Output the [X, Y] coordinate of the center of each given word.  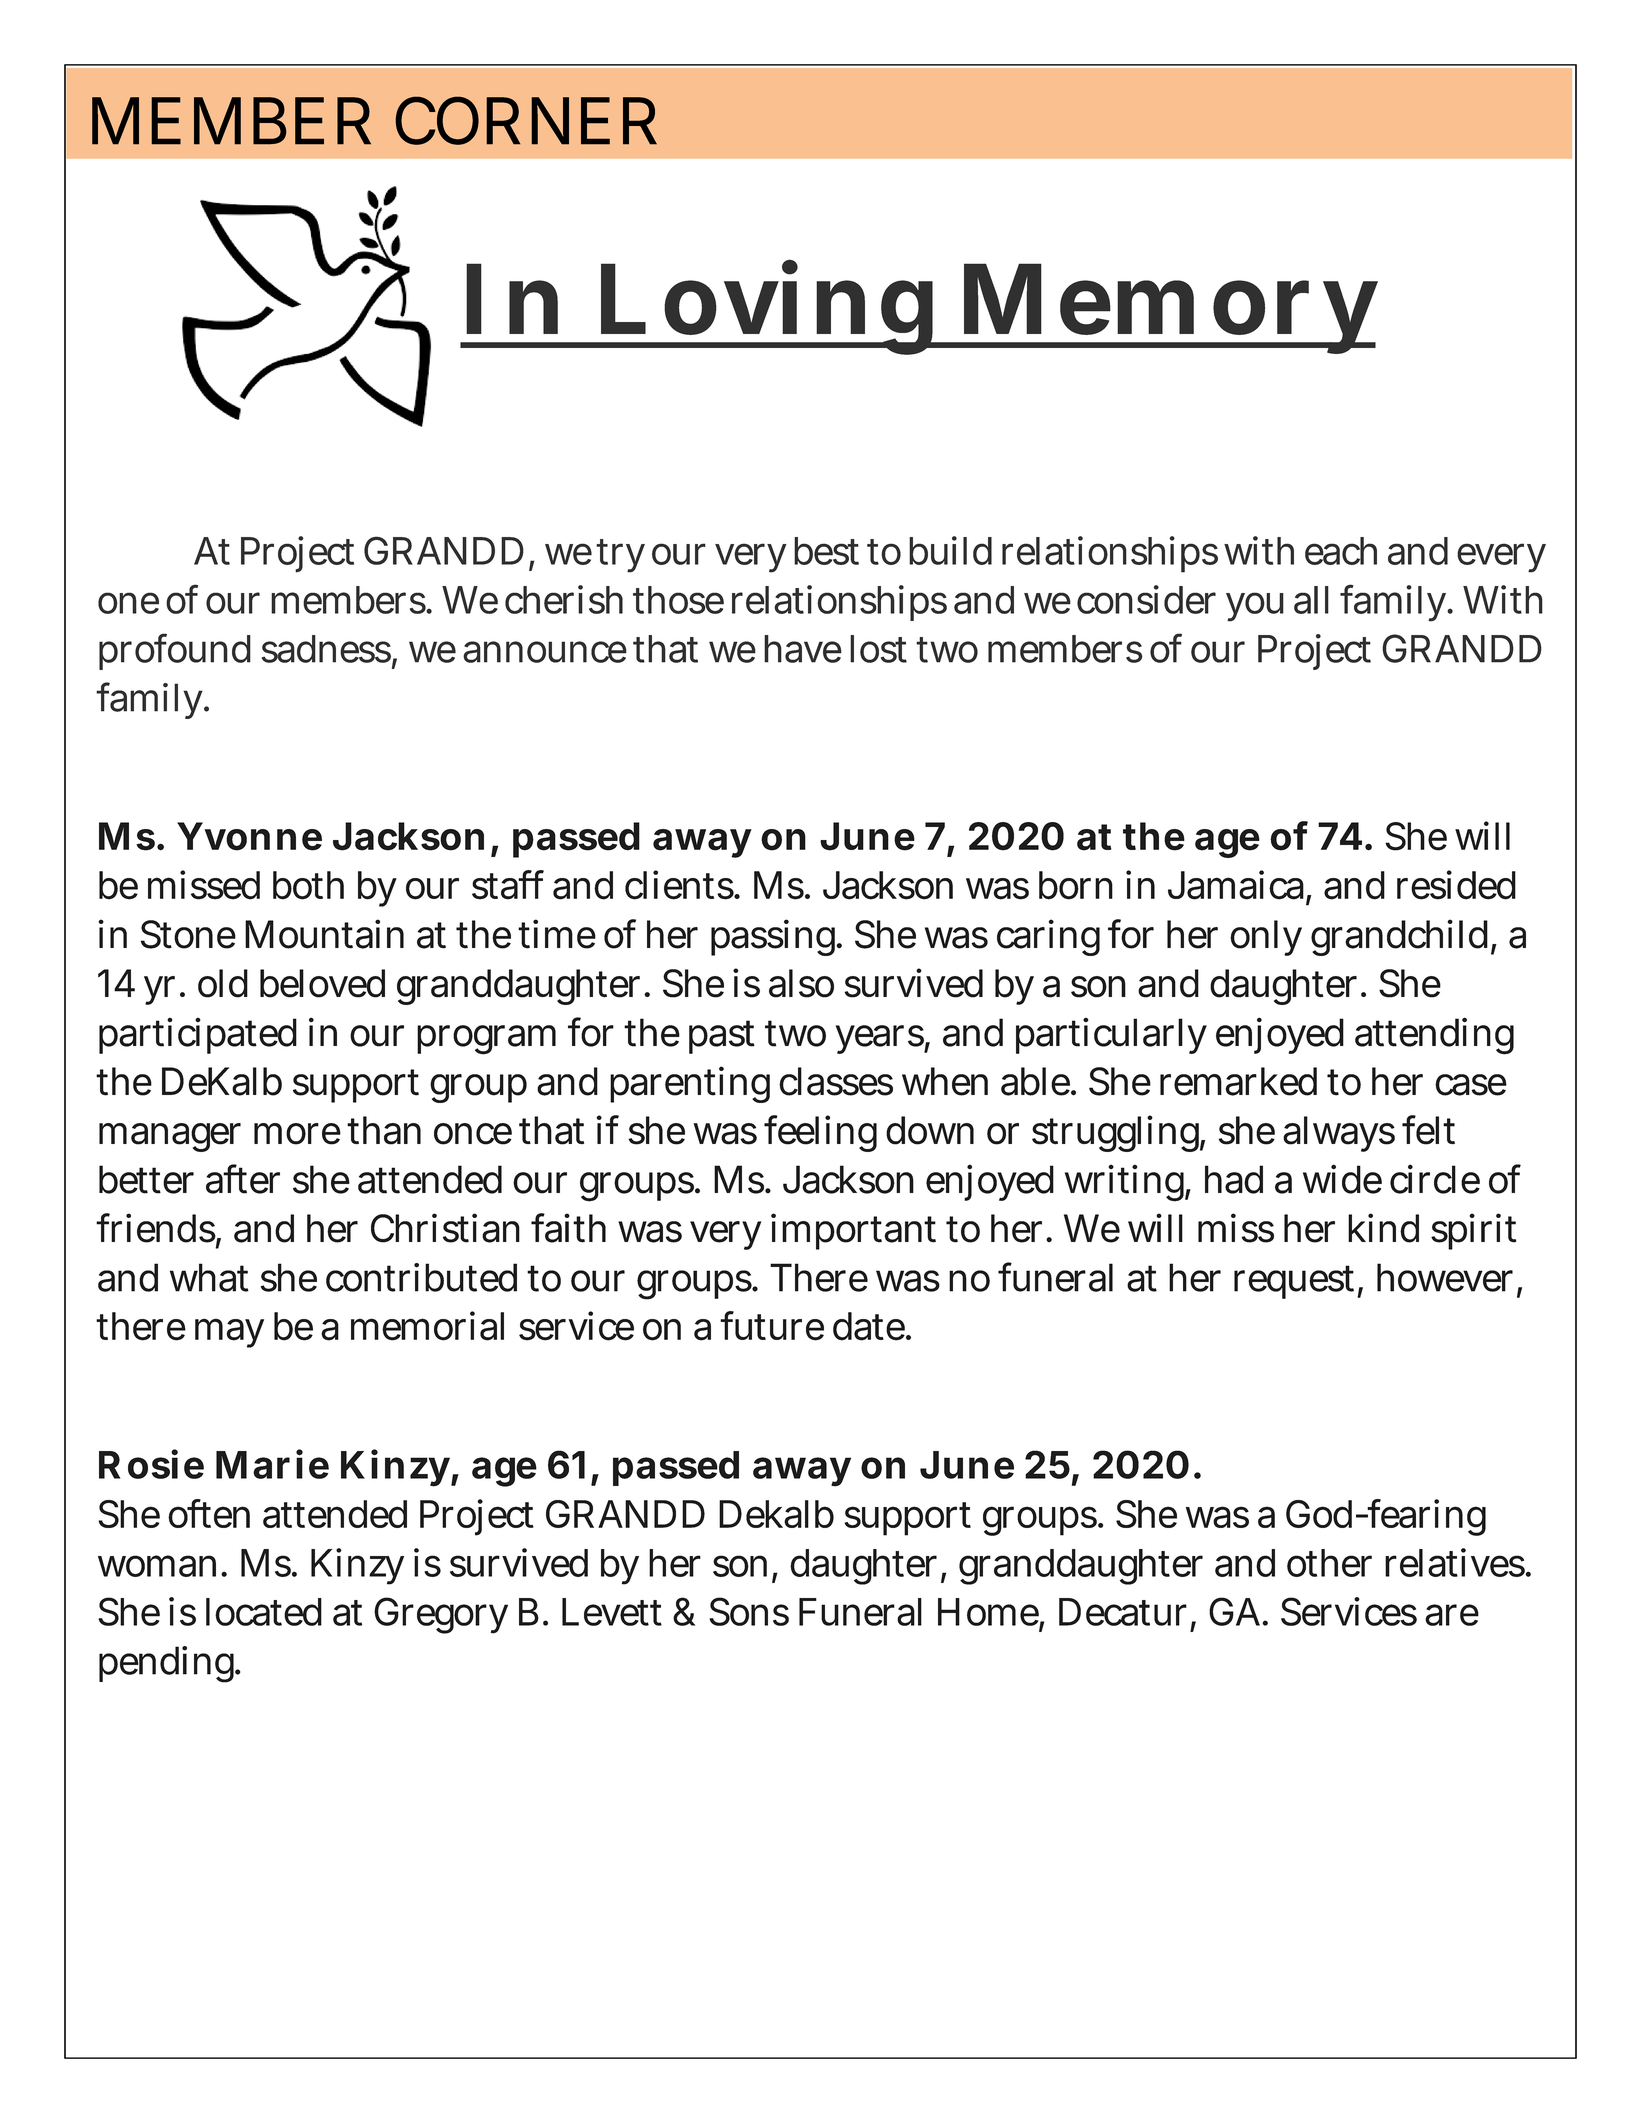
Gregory [441, 1615]
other [1329, 1563]
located [264, 1612]
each [1341, 551]
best [826, 551]
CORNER [526, 120]
